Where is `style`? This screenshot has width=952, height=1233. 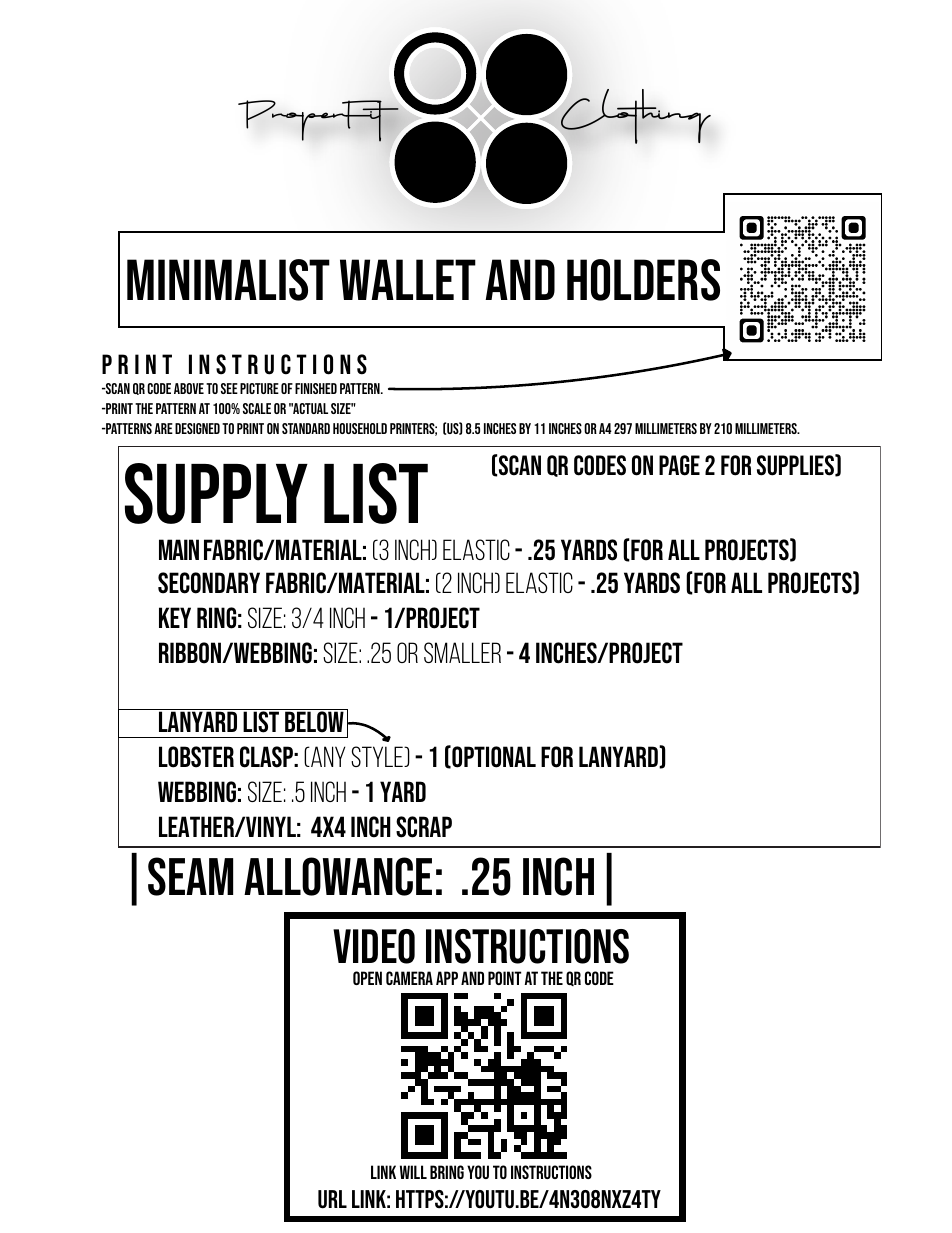
style is located at coordinates (378, 756).
